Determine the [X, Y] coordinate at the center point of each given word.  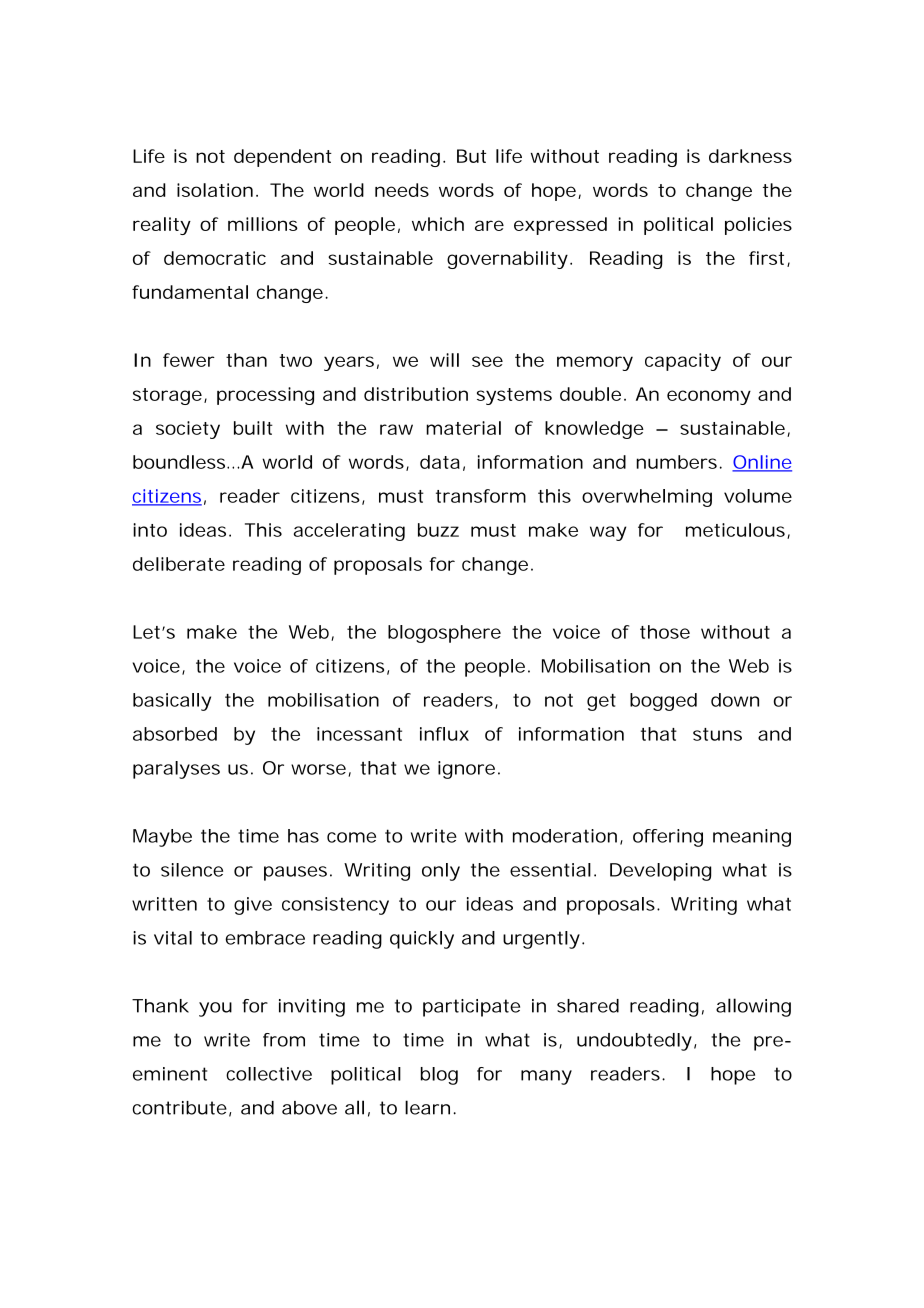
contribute [179, 1108]
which [438, 224]
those [665, 632]
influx [444, 734]
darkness [750, 156]
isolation [215, 190]
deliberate [179, 564]
